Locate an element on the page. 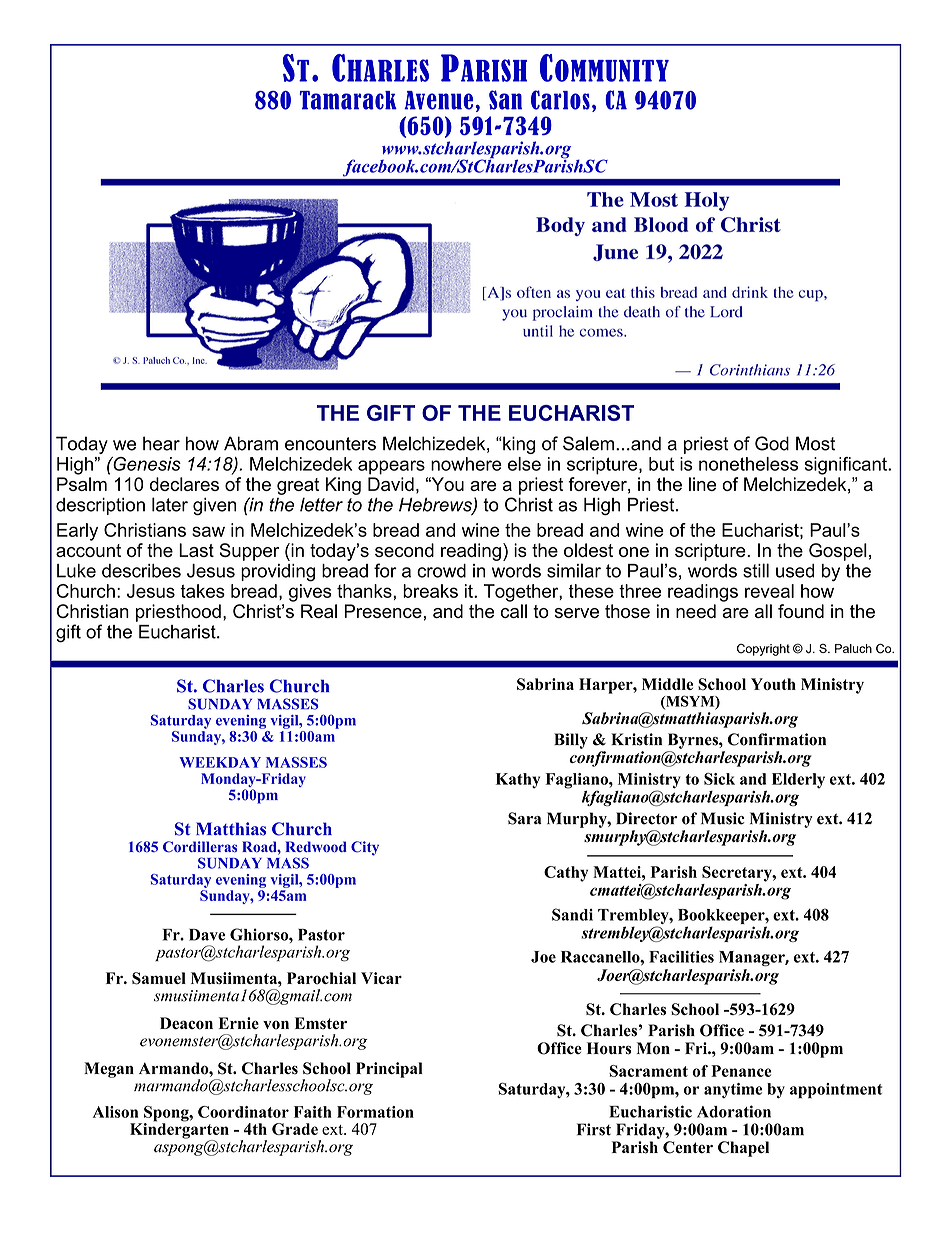  Kindergarten is located at coordinates (179, 1131).
